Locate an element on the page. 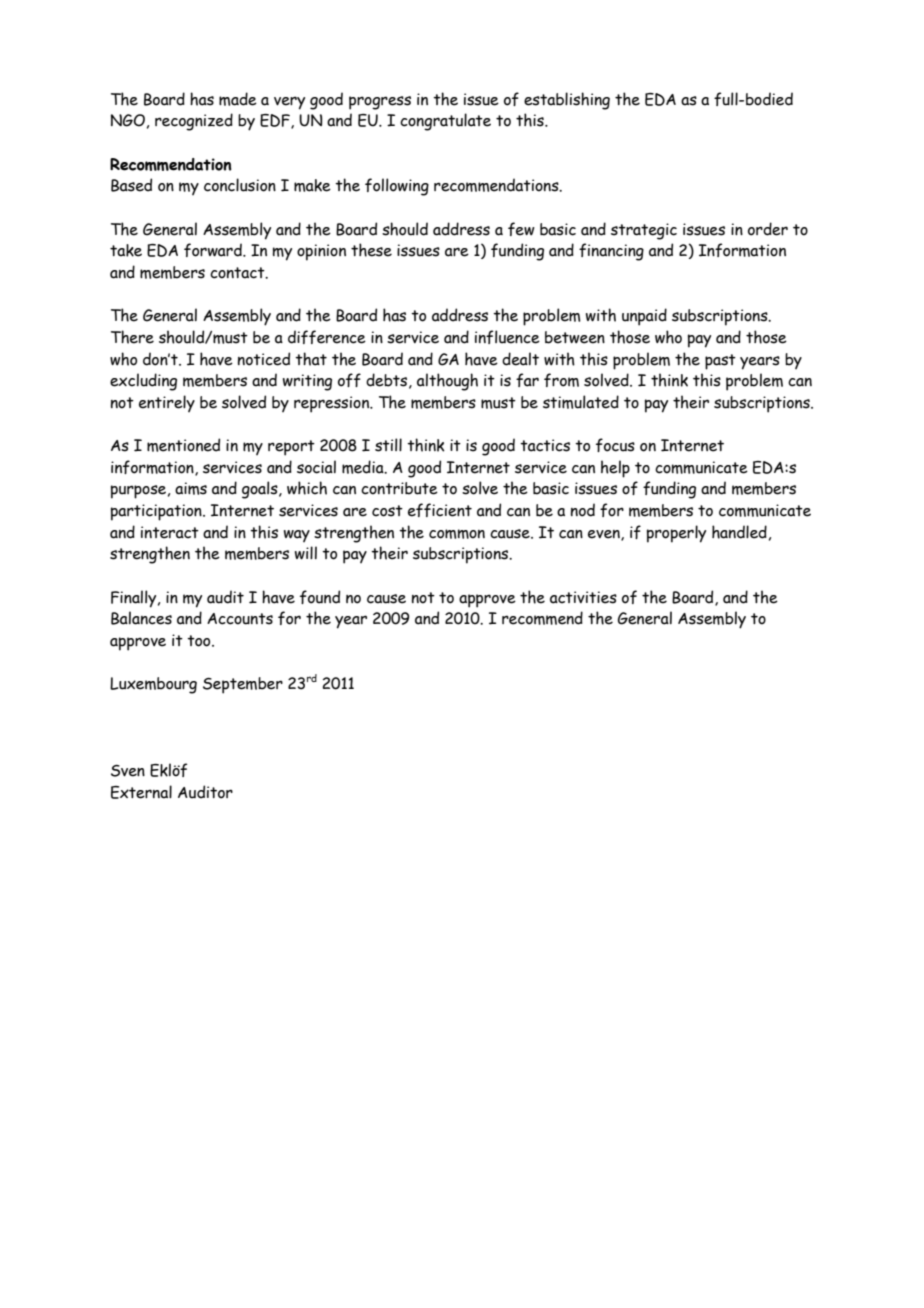 The height and width of the document is (1308, 924). recognized is located at coordinates (194, 122).
